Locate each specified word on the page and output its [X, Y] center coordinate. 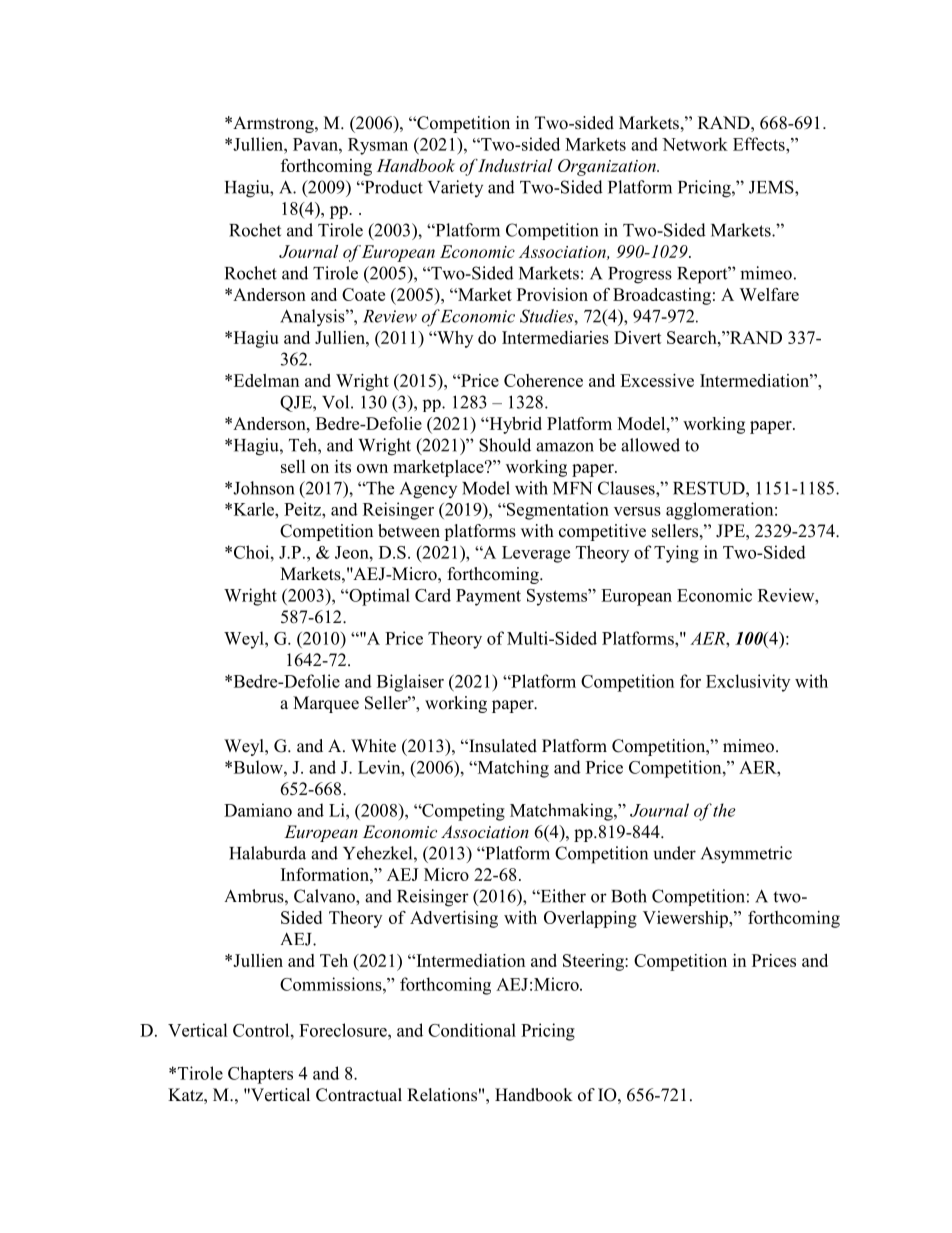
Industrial [515, 165]
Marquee [326, 704]
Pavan [316, 144]
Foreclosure [344, 1030]
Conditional [472, 1030]
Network [695, 144]
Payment [488, 597]
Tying [676, 554]
